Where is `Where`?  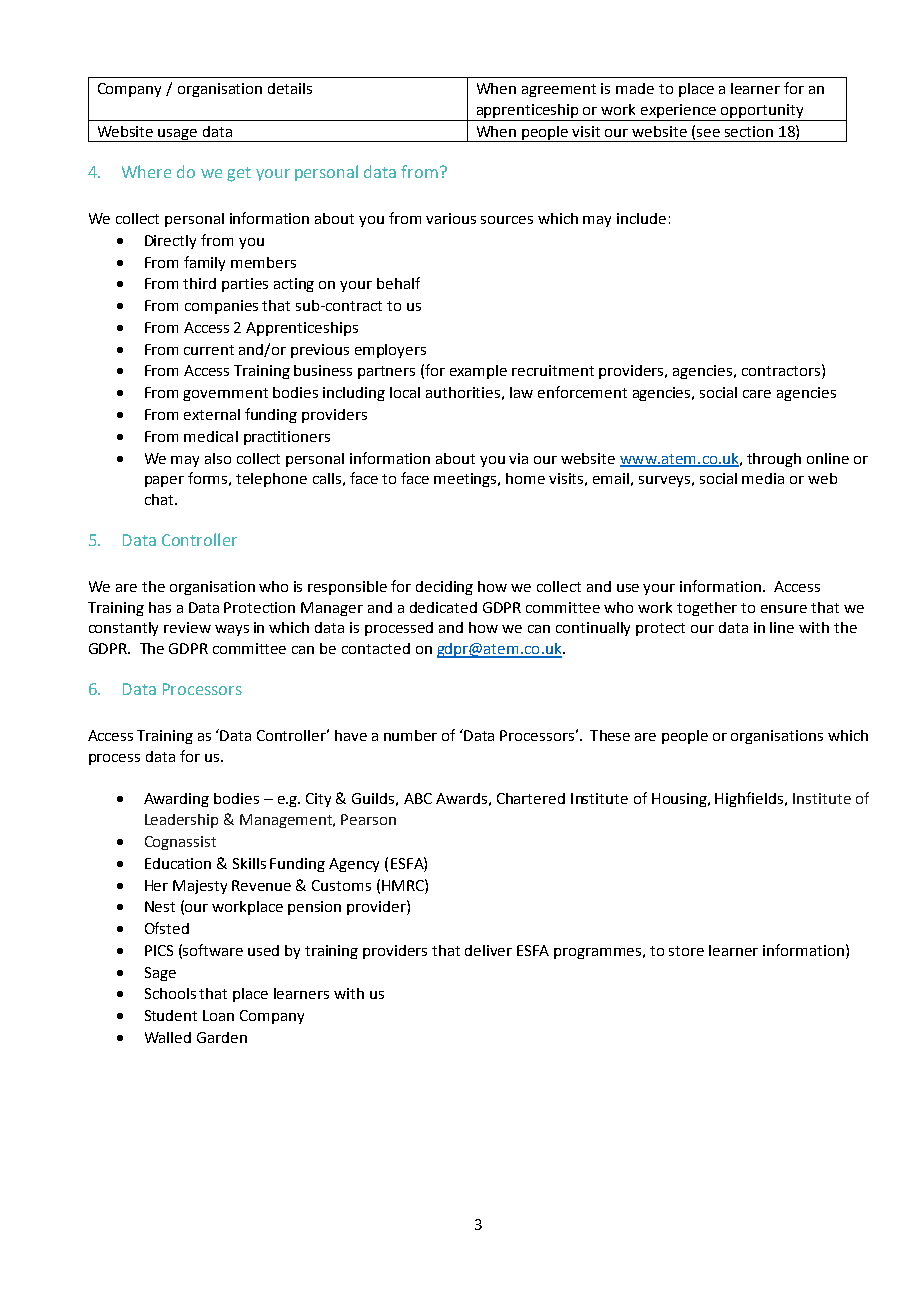 Where is located at coordinates (146, 171).
